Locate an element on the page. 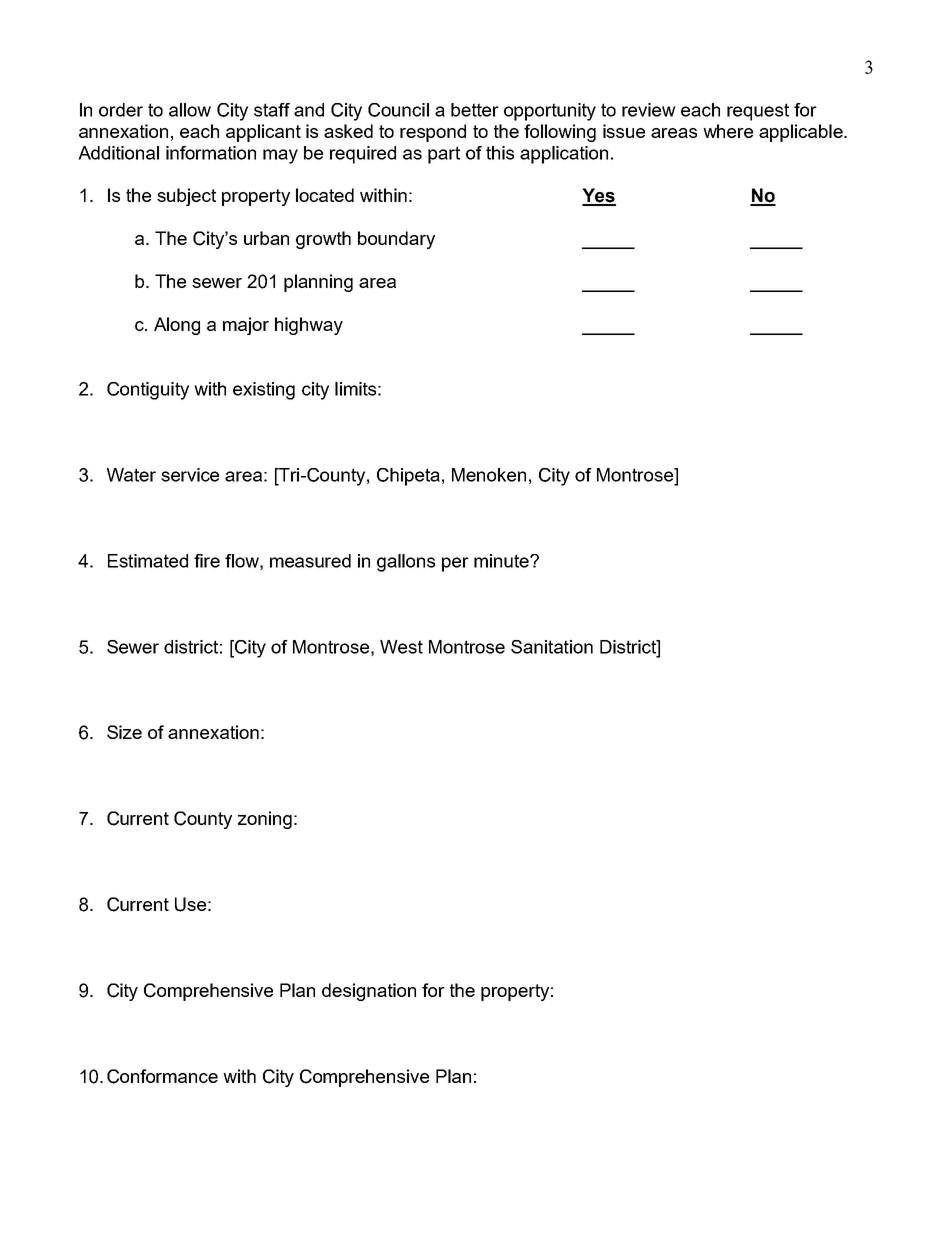  Yes is located at coordinates (599, 196).
